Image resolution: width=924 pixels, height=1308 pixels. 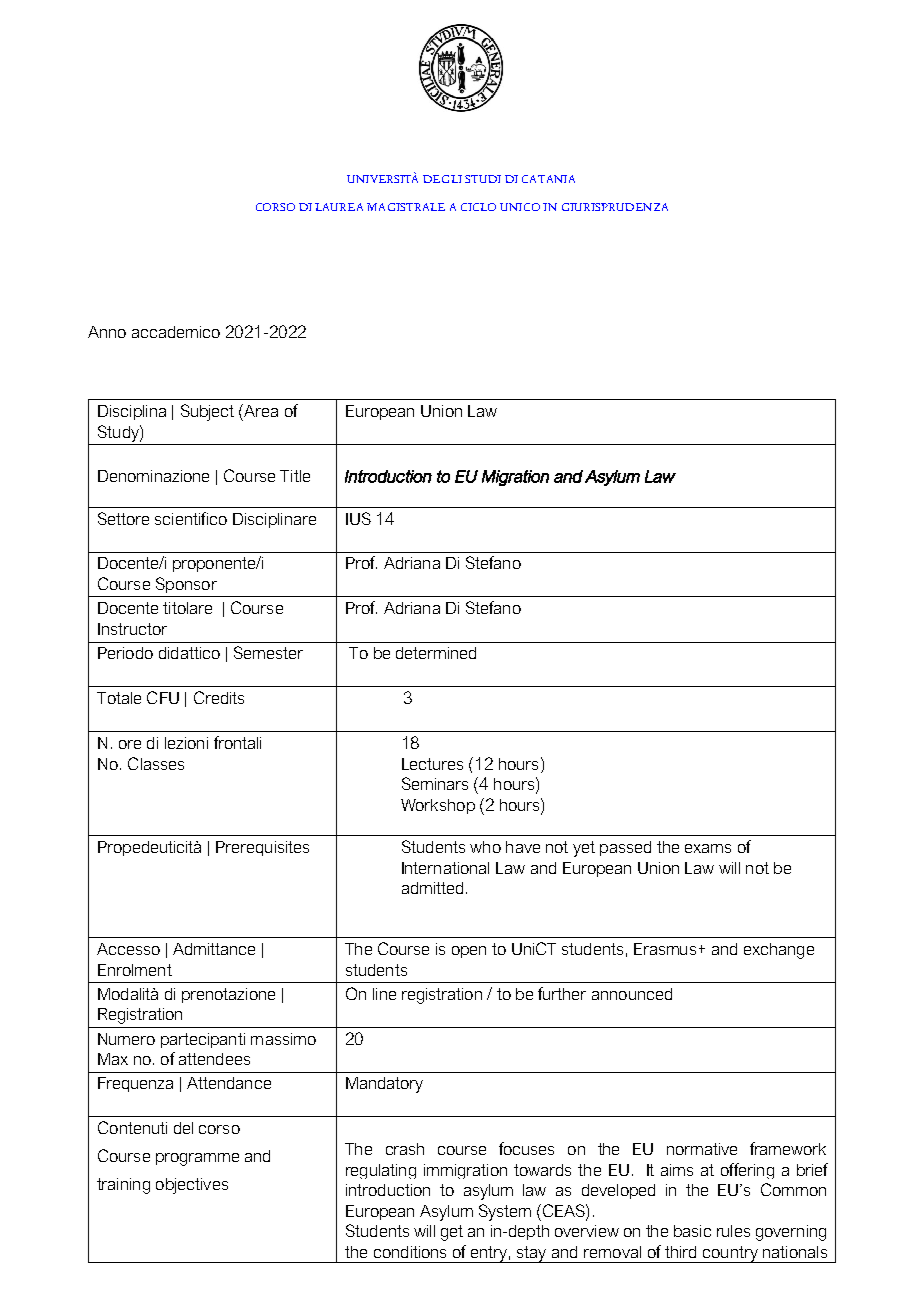 I want to click on exams, so click(x=708, y=848).
